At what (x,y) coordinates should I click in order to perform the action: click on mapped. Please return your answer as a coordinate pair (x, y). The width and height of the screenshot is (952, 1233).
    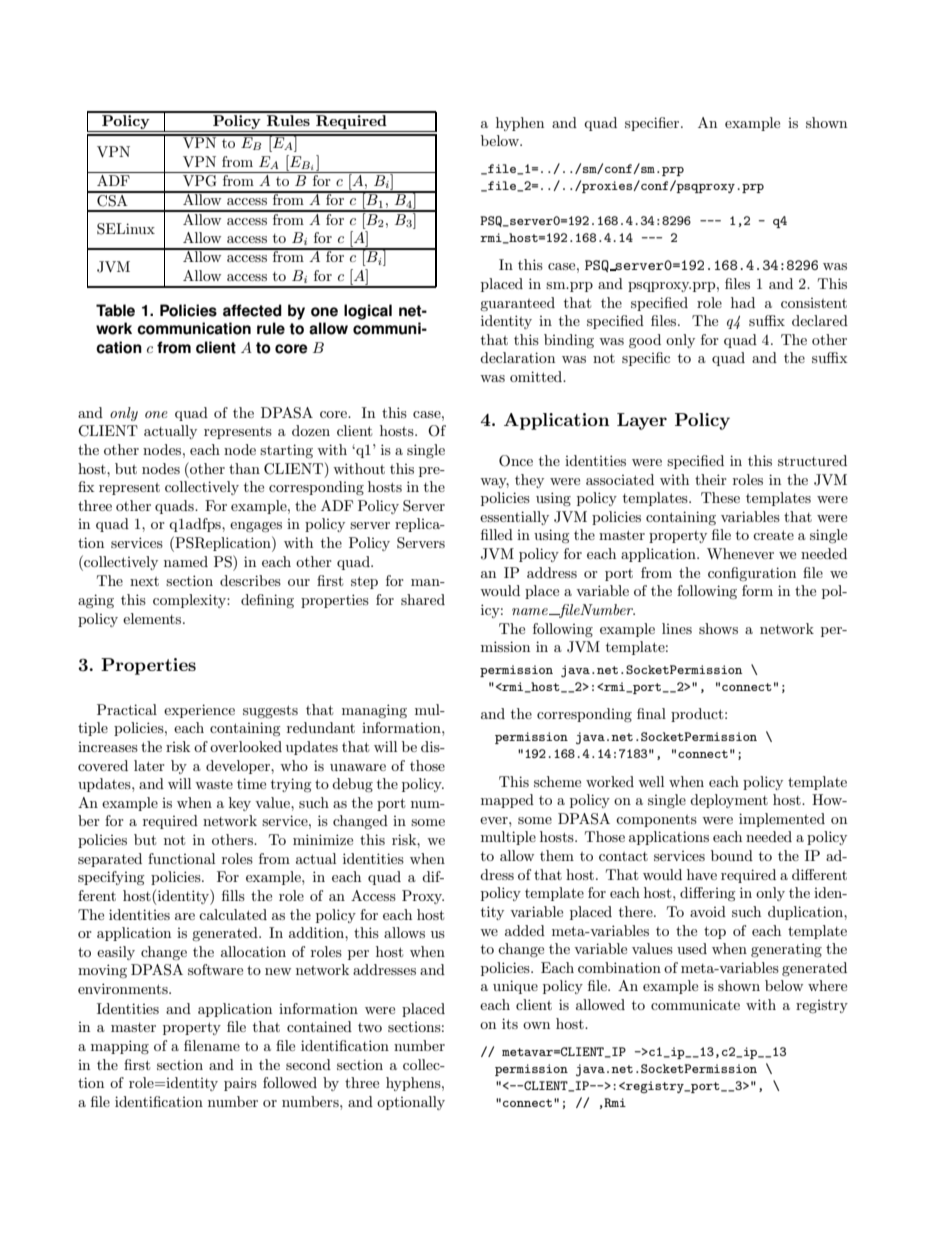
    Looking at the image, I should click on (507, 801).
